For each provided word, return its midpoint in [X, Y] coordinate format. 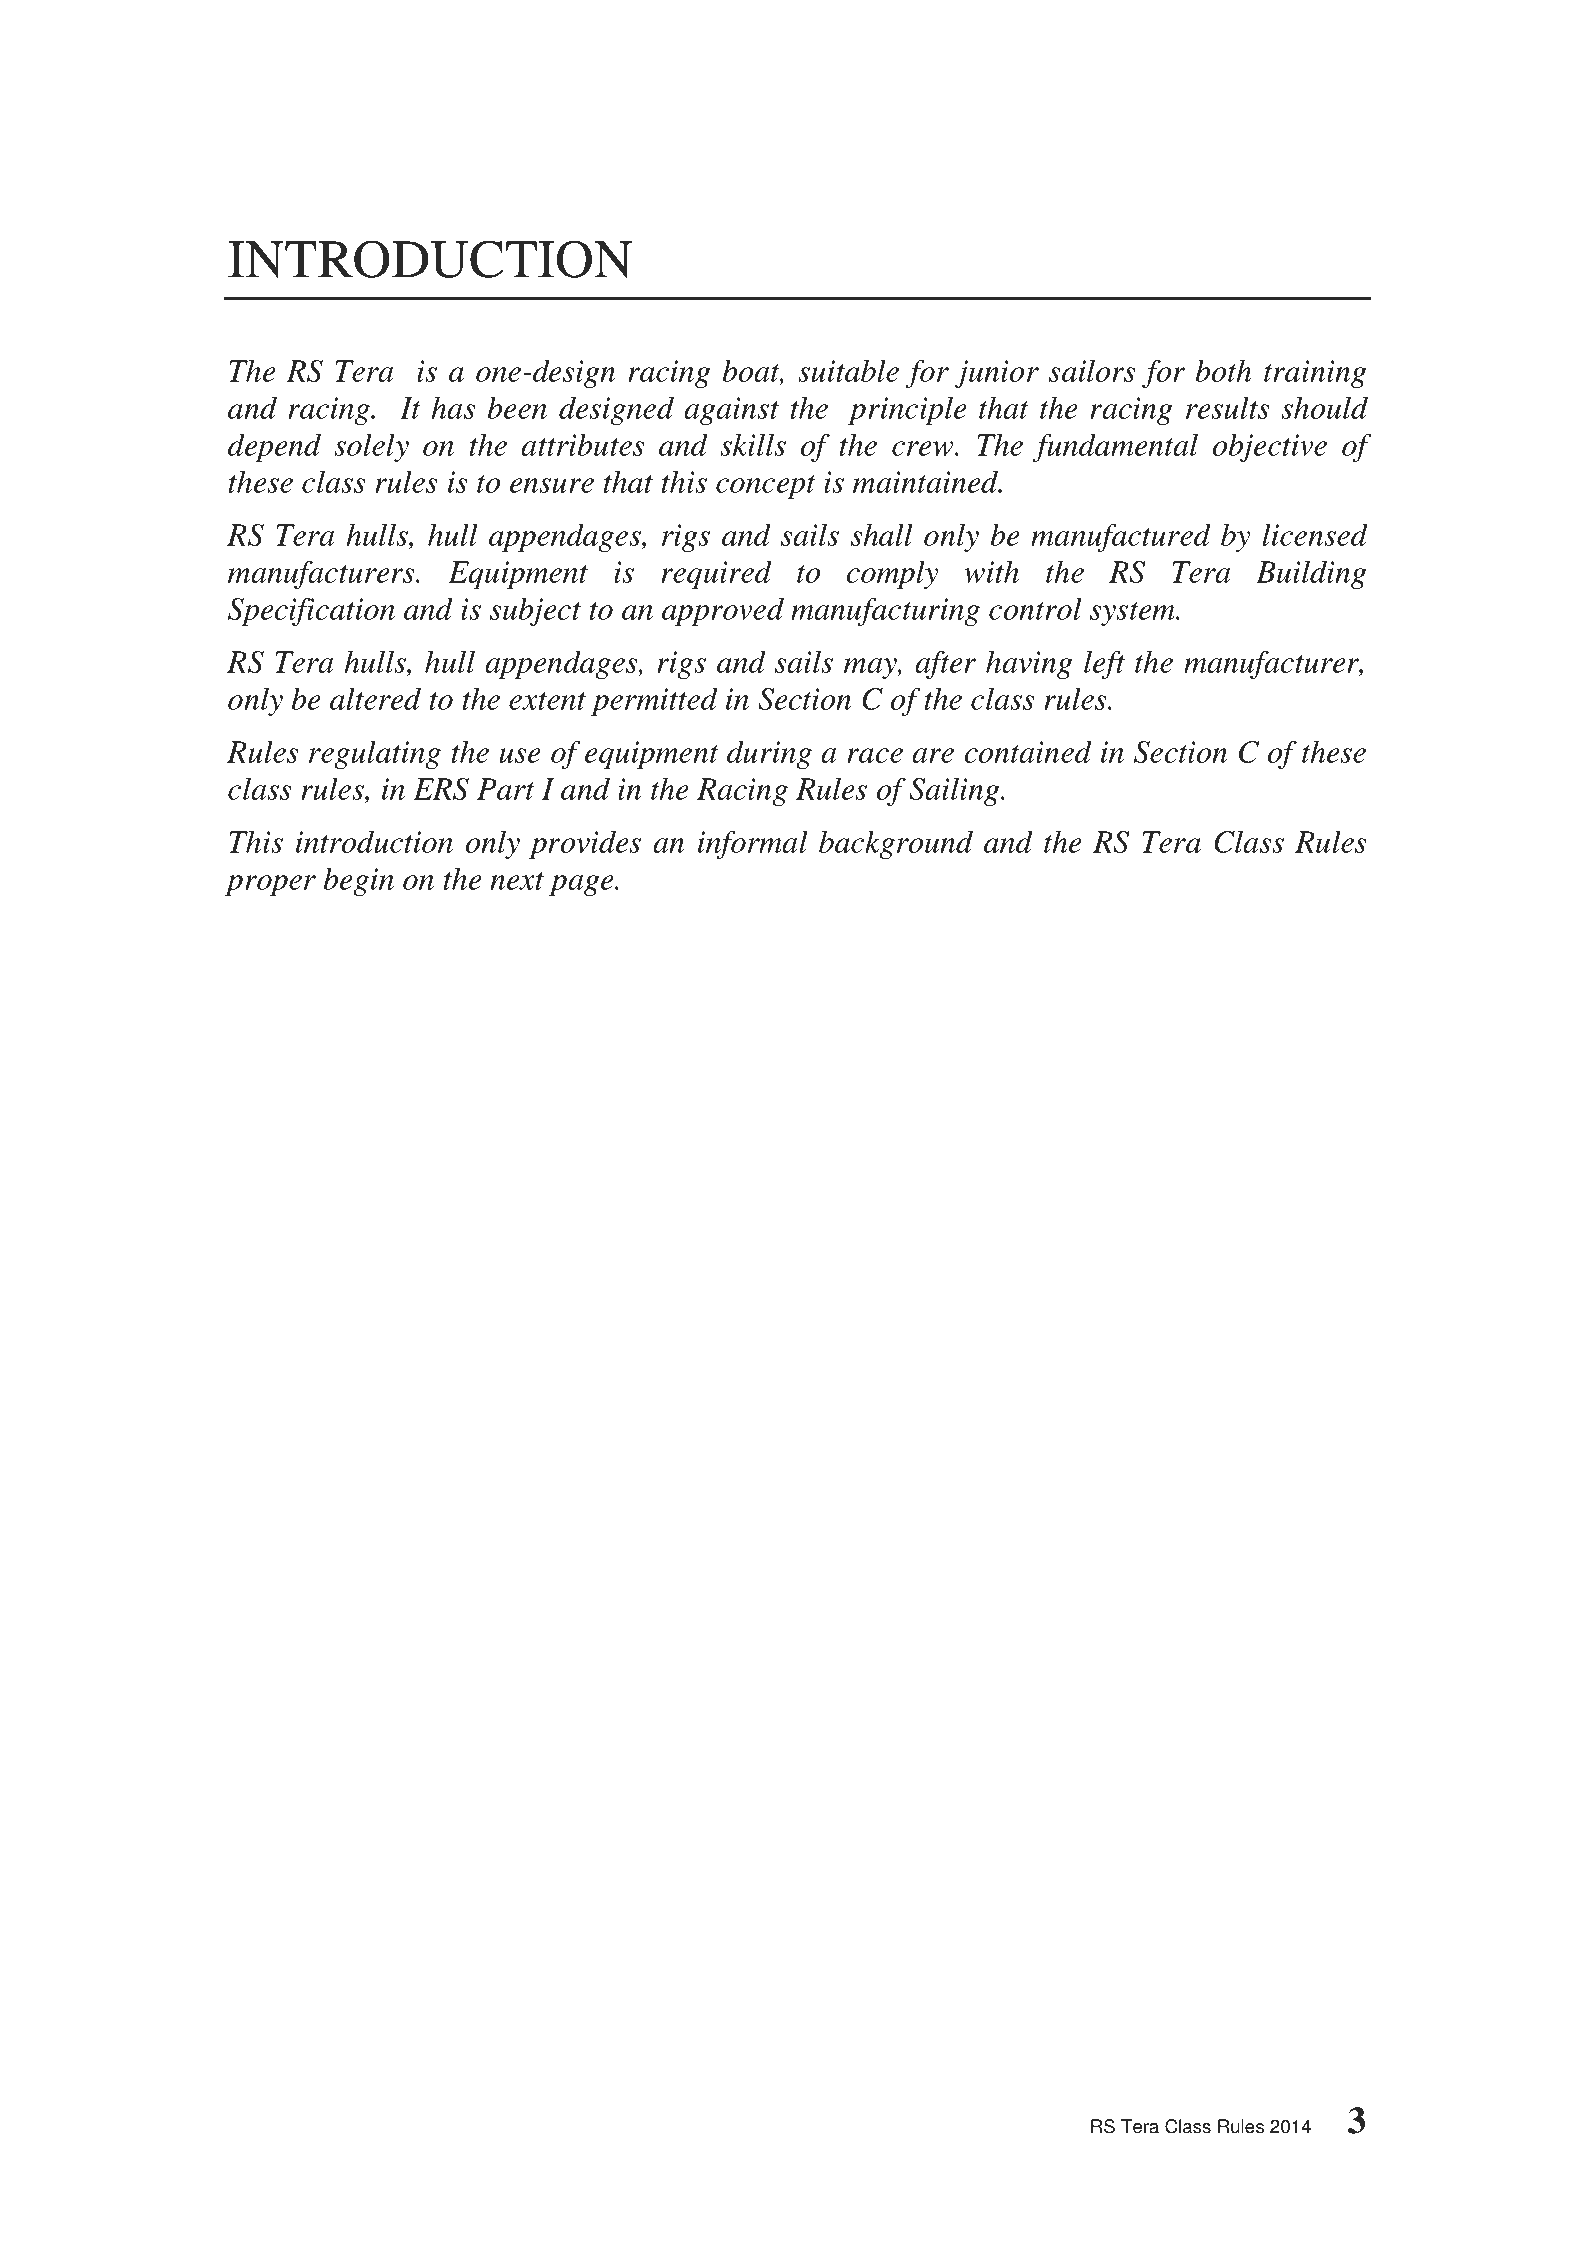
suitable [848, 370]
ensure [552, 485]
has [453, 407]
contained [1028, 751]
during [769, 754]
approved [723, 611]
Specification [311, 611]
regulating [375, 754]
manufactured [1121, 537]
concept [766, 487]
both [1223, 370]
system [1133, 614]
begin [359, 881]
